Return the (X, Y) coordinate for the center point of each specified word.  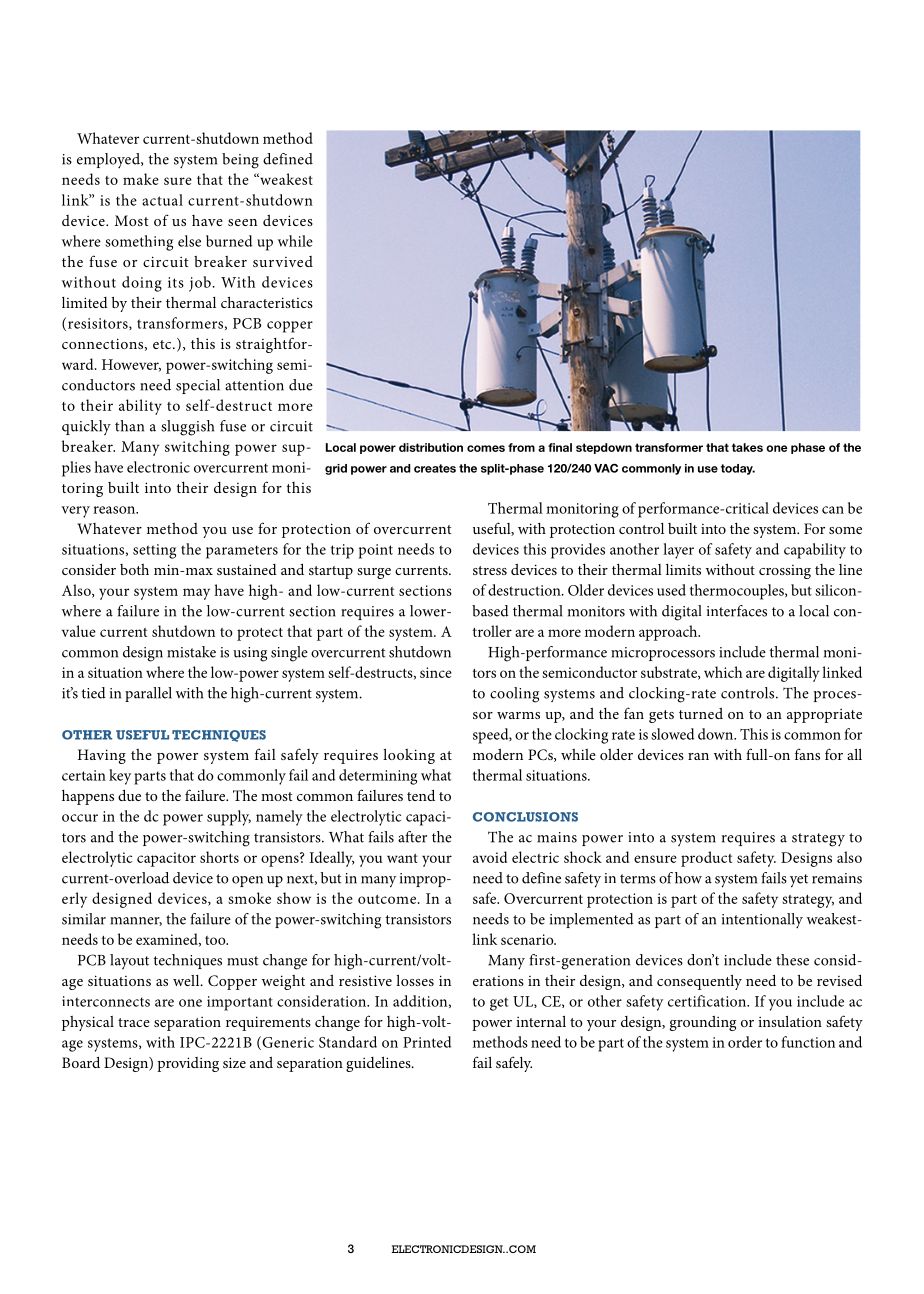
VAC (606, 468)
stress (490, 570)
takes (747, 447)
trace (134, 1022)
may (196, 594)
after (412, 837)
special (198, 386)
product (706, 859)
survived (283, 261)
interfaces (737, 611)
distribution (431, 447)
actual (162, 200)
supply (229, 818)
